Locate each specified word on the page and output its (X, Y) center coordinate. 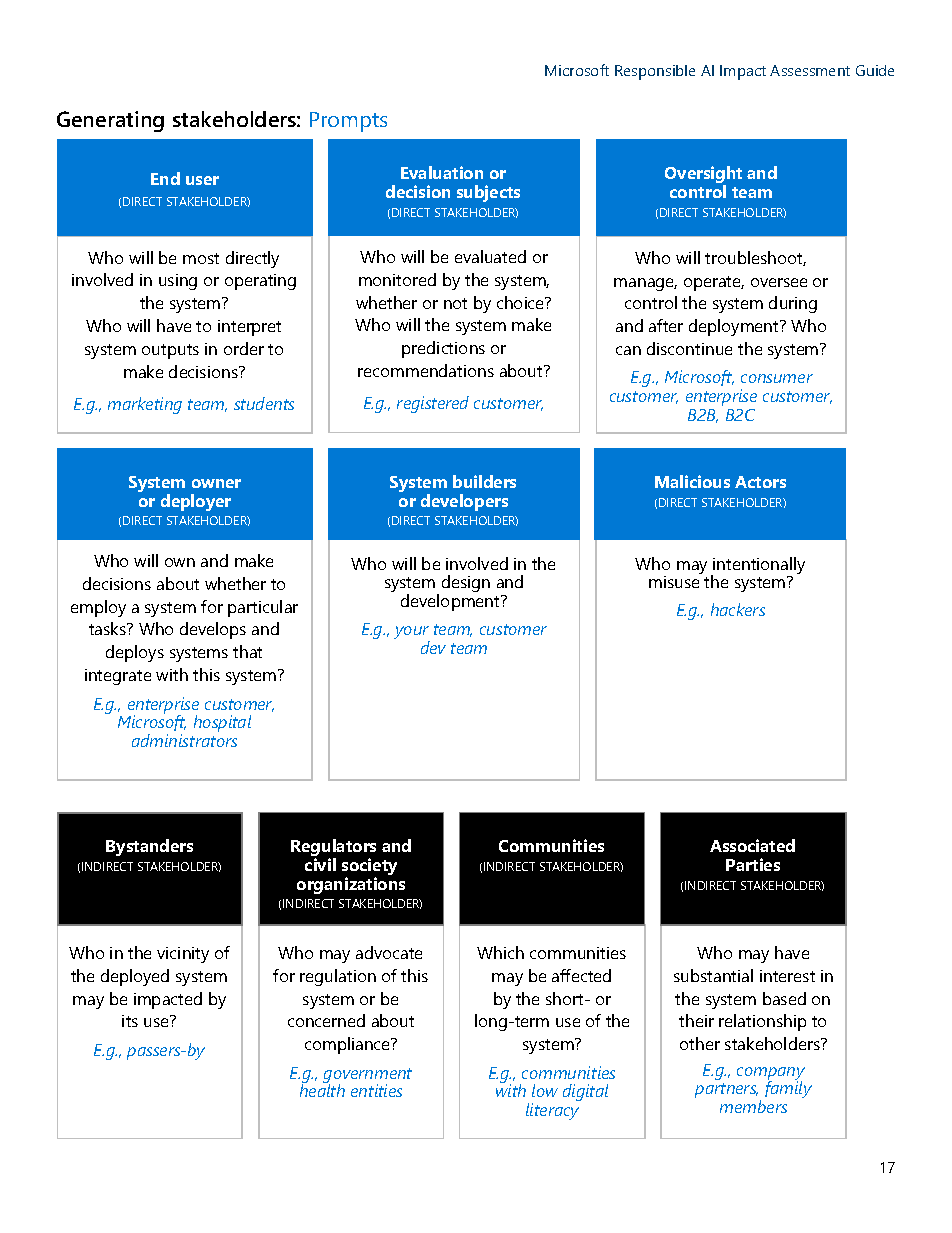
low (545, 1090)
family (788, 1089)
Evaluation (442, 172)
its (130, 1021)
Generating (110, 121)
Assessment (810, 70)
